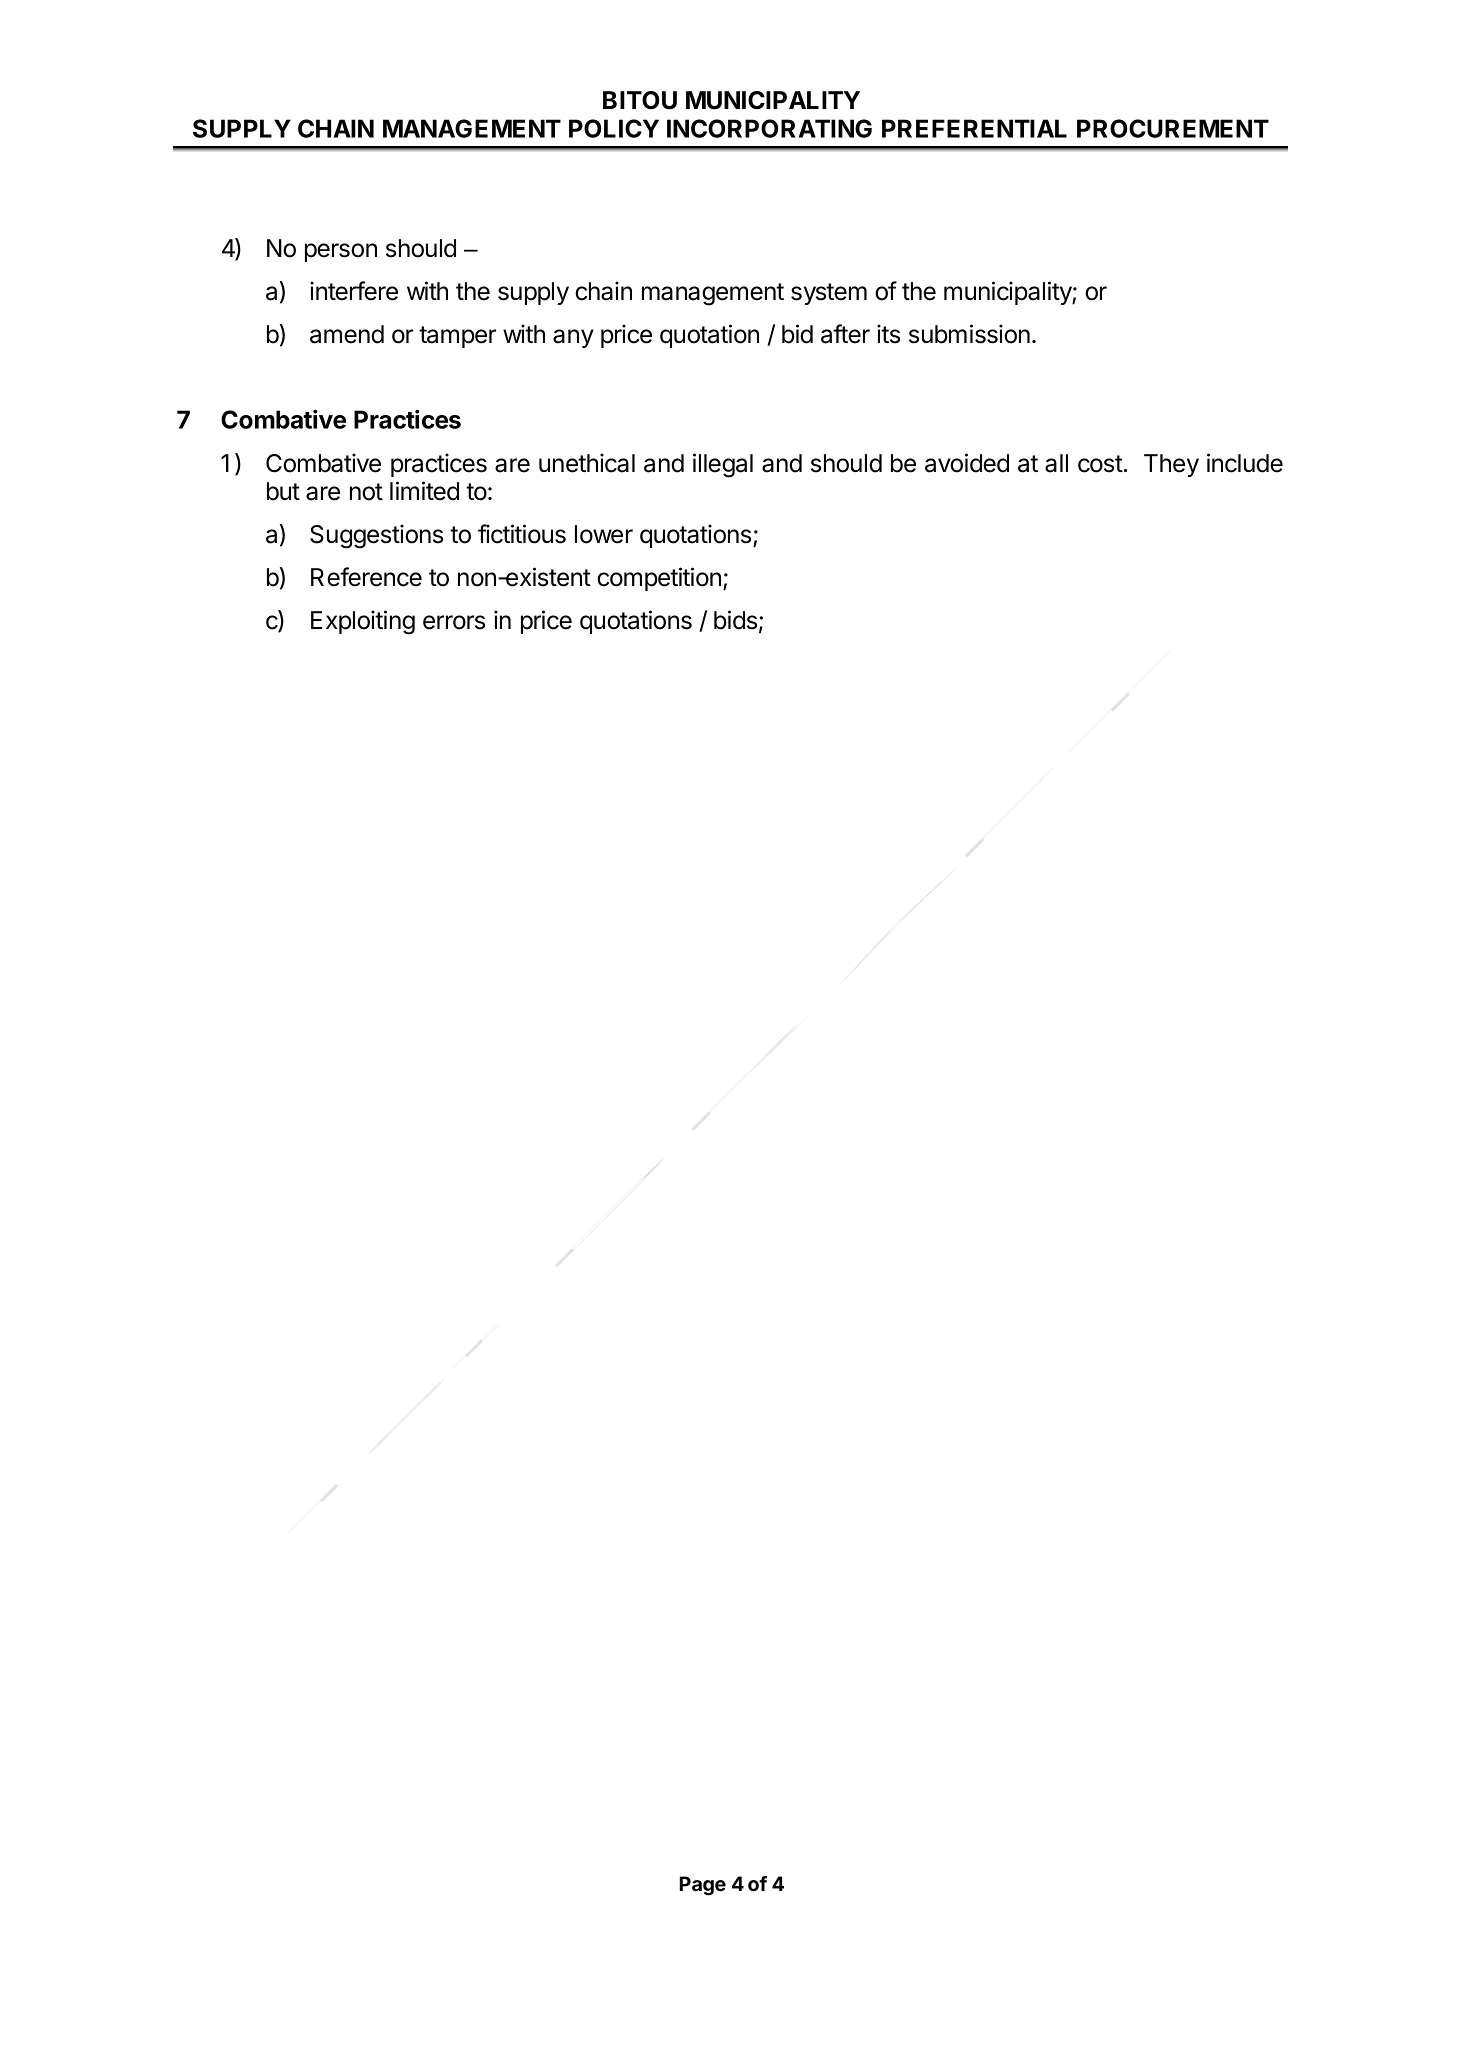 This screenshot has width=1461, height=2066. I want to click on Exploiting, so click(363, 622).
